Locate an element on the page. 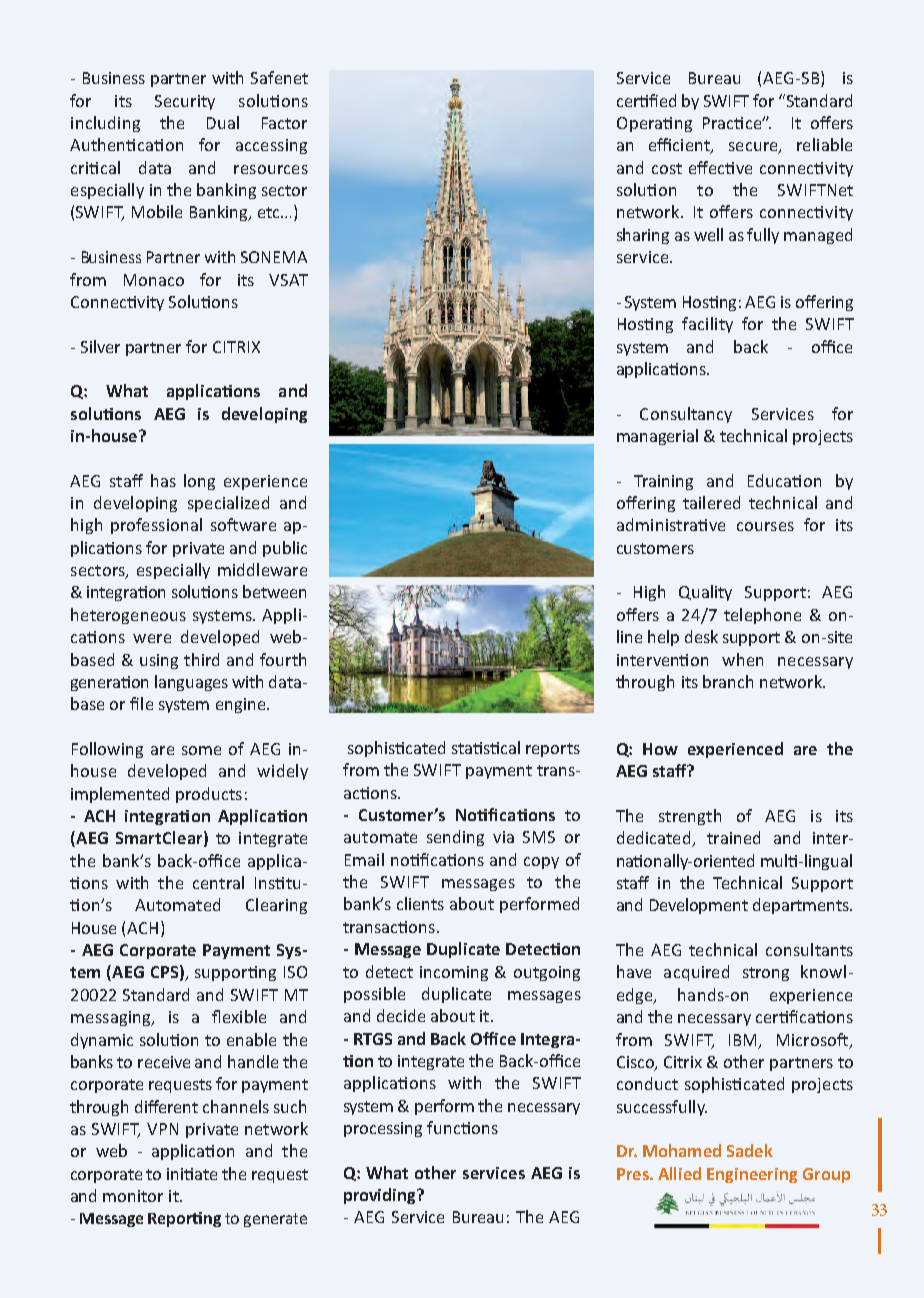 The width and height of the page is (924, 1298). initiate is located at coordinates (192, 1174).
